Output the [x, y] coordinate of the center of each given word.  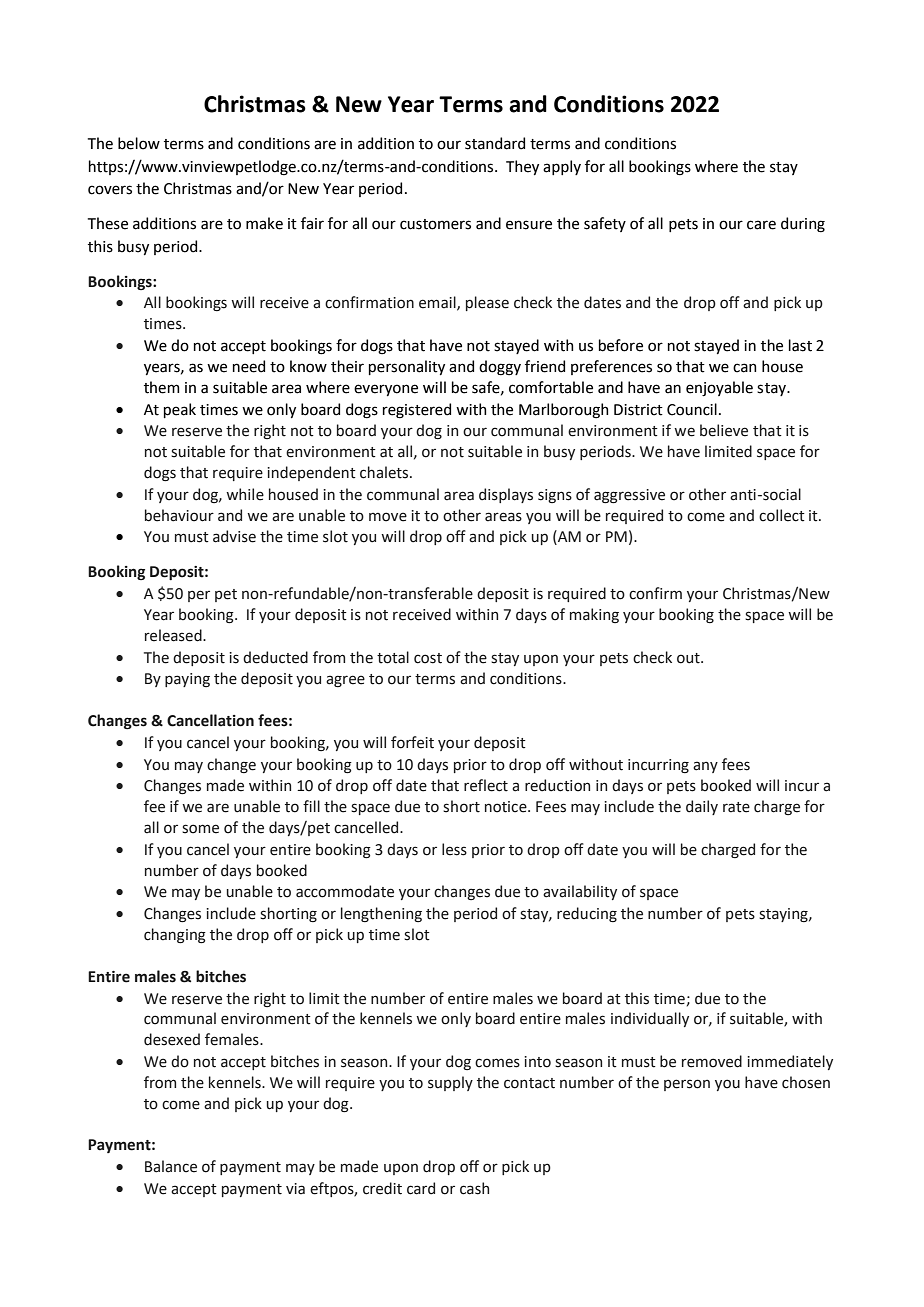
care [761, 225]
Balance [171, 1166]
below [139, 143]
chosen [806, 1082]
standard [495, 143]
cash [474, 1188]
